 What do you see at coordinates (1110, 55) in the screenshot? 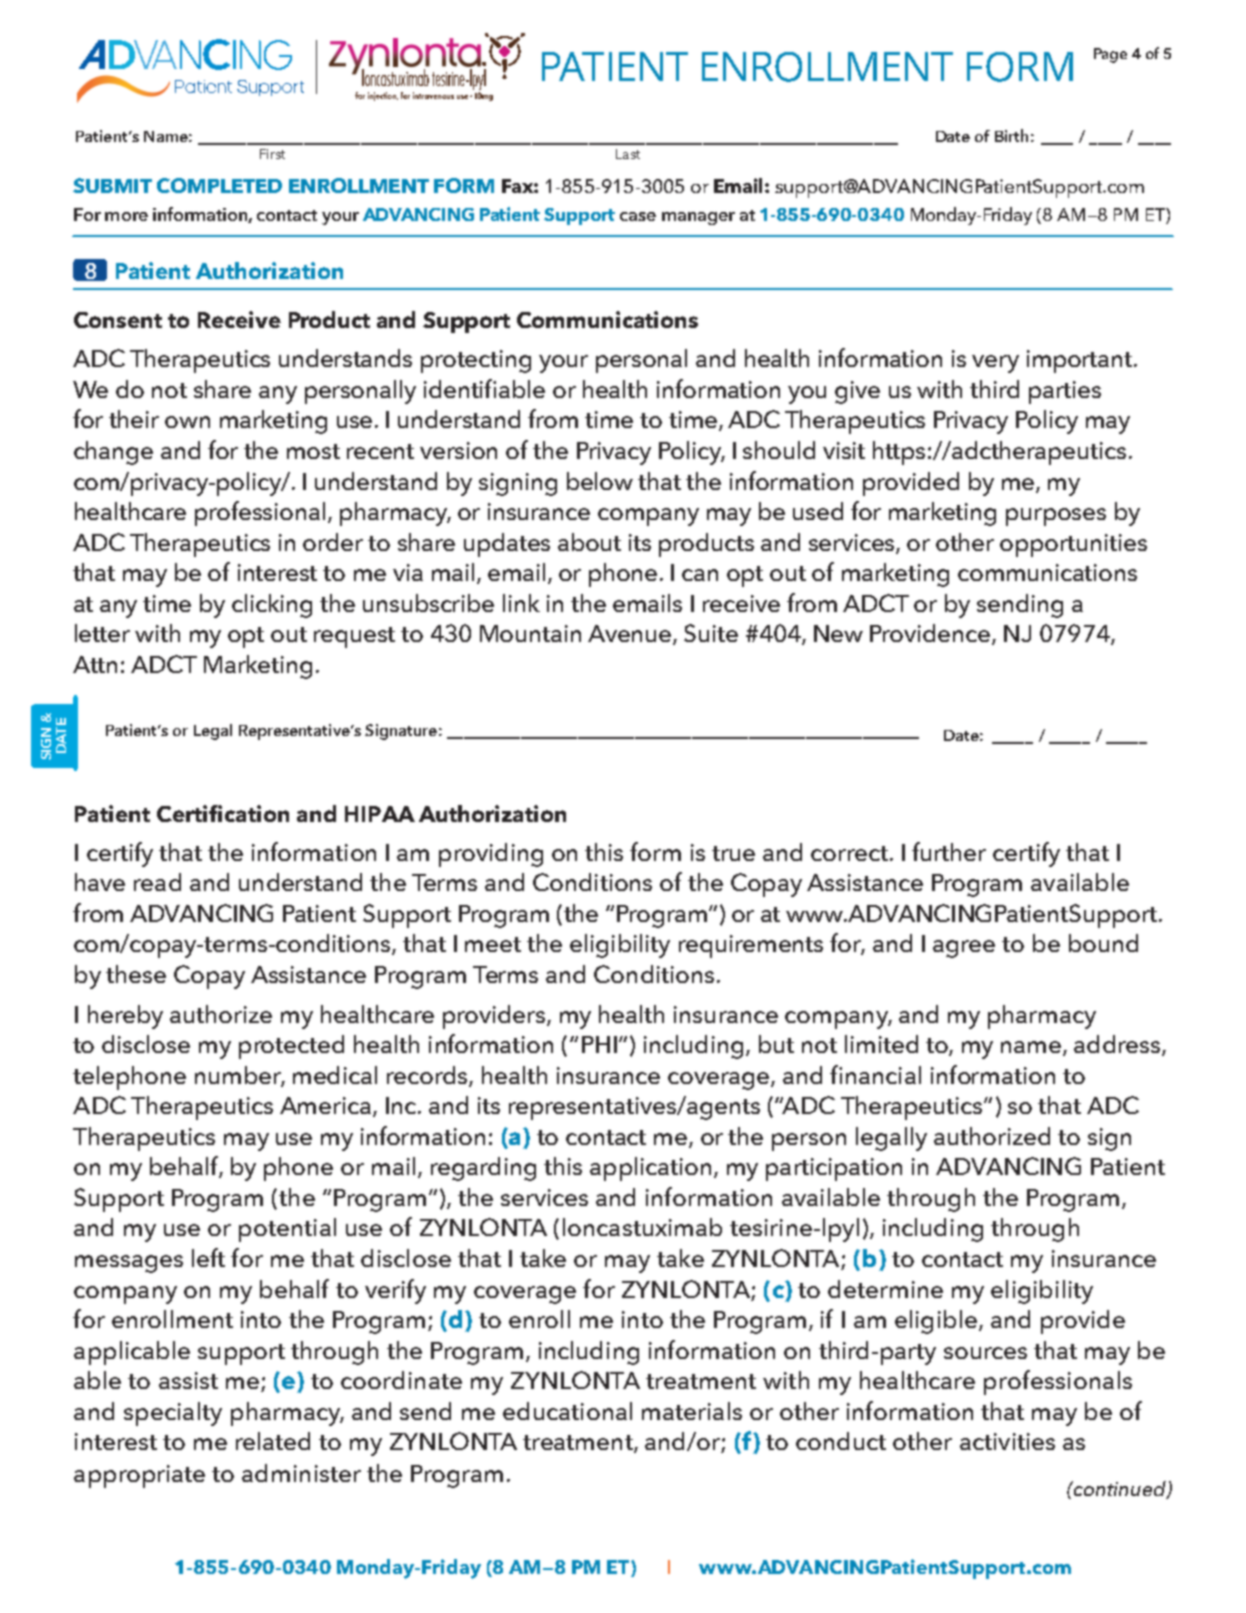
I see `Page` at bounding box center [1110, 55].
